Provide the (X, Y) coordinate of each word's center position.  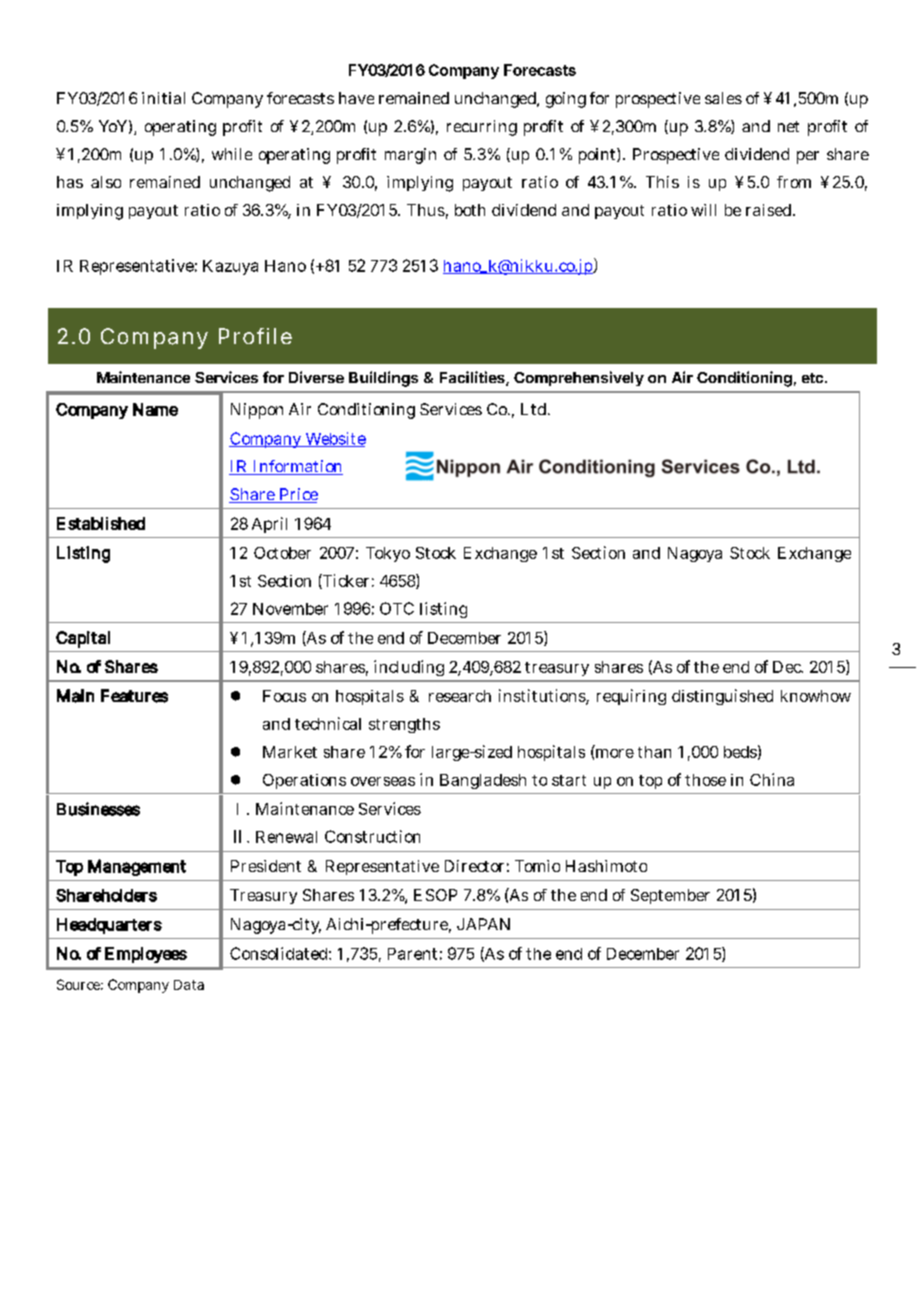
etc (814, 378)
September (670, 896)
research (460, 696)
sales (723, 98)
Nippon (257, 411)
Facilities (473, 378)
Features (134, 696)
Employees (146, 955)
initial (163, 98)
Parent (412, 954)
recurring (482, 128)
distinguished (722, 697)
